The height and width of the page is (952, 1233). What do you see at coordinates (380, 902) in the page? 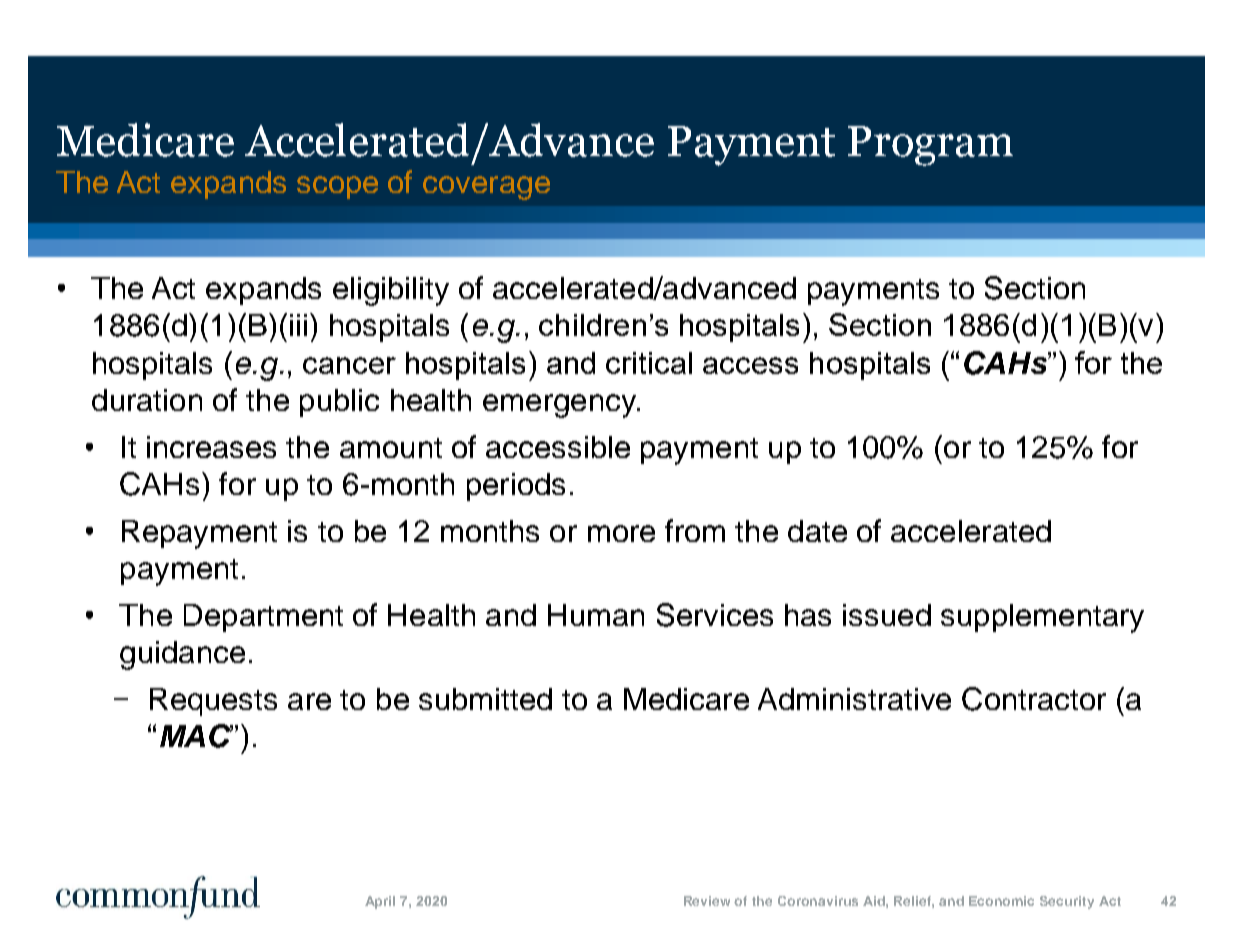
I see `April` at bounding box center [380, 902].
